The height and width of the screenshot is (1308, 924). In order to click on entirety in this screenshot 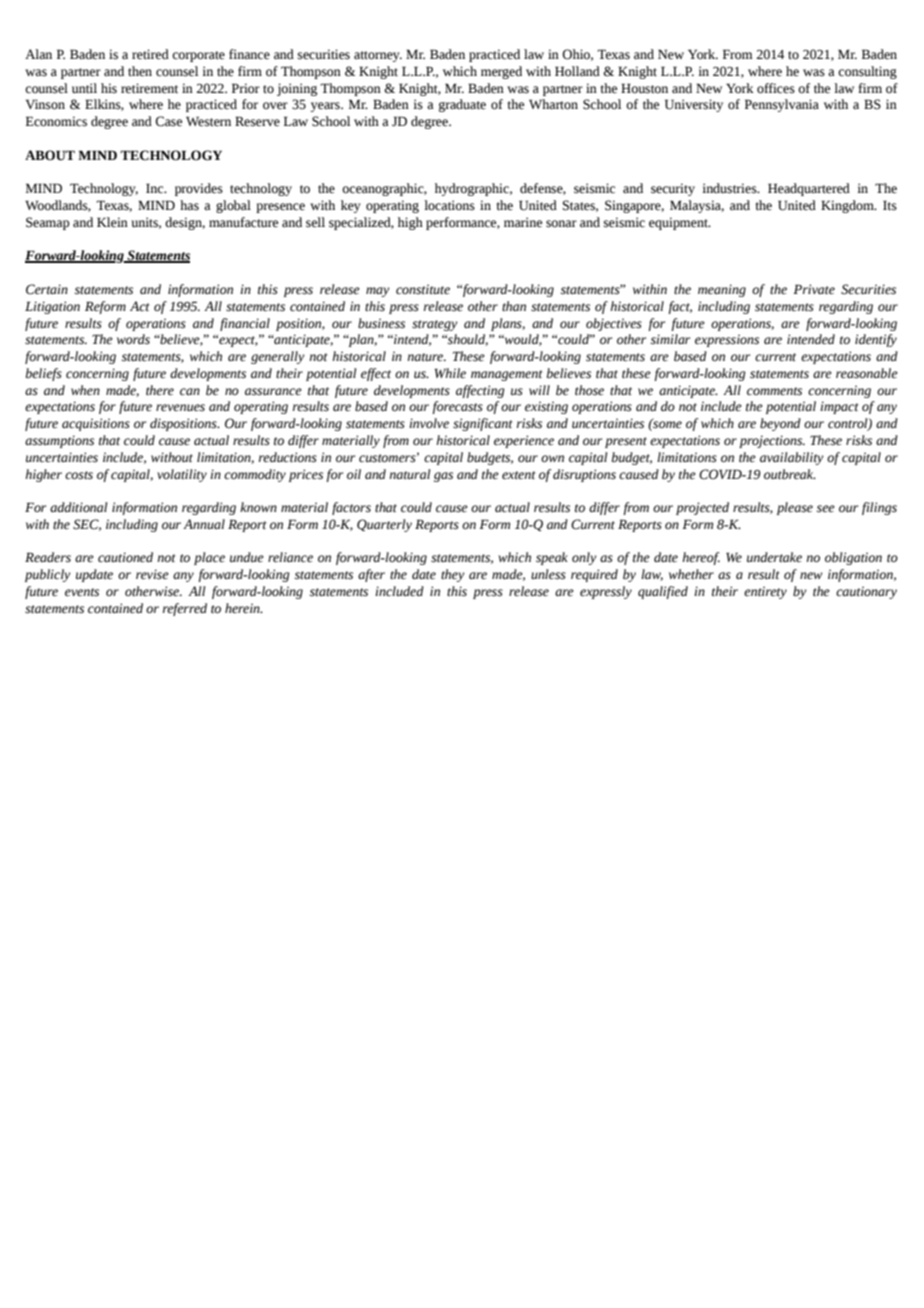, I will do `click(765, 592)`.
